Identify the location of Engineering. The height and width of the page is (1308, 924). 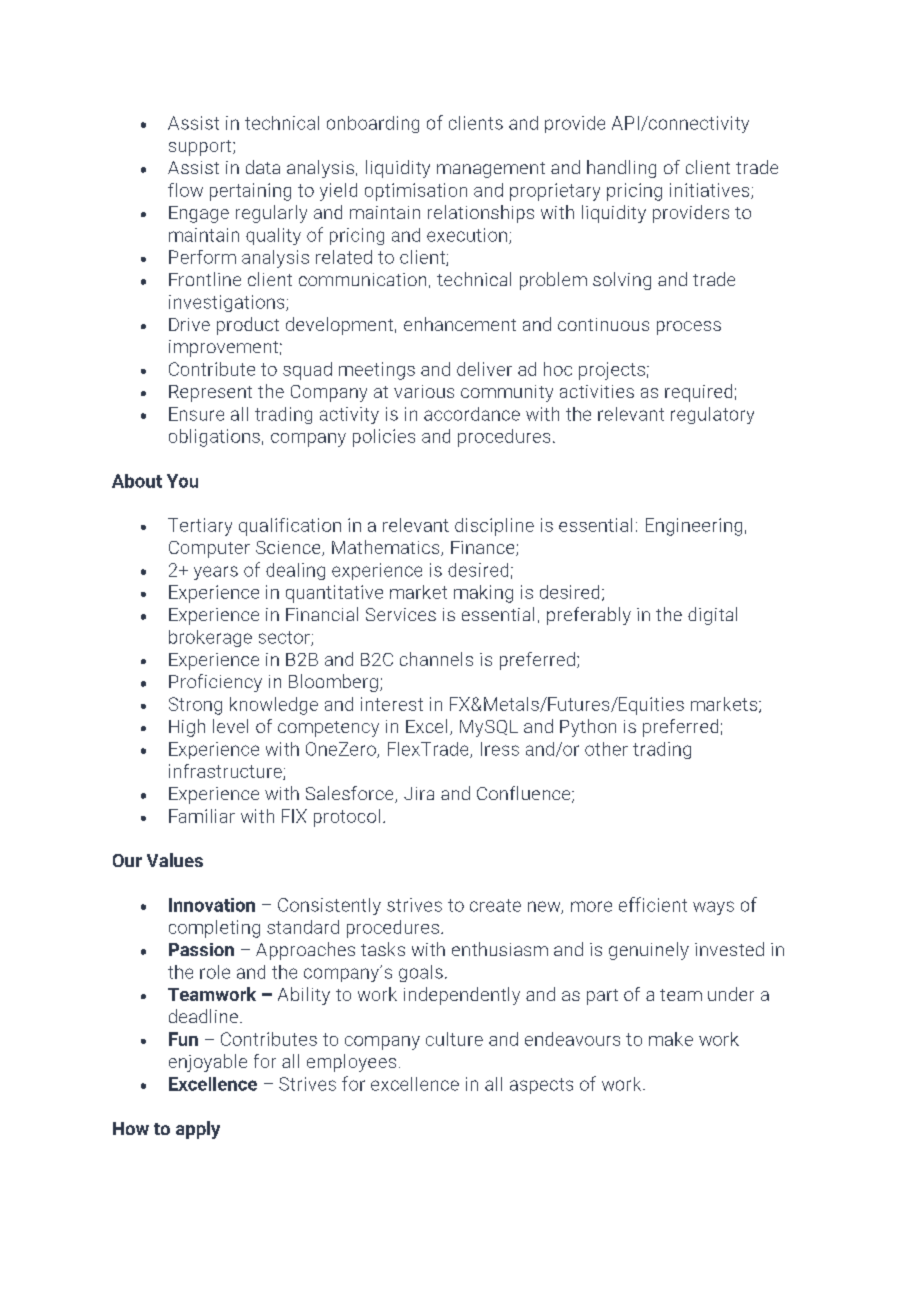
(694, 527).
